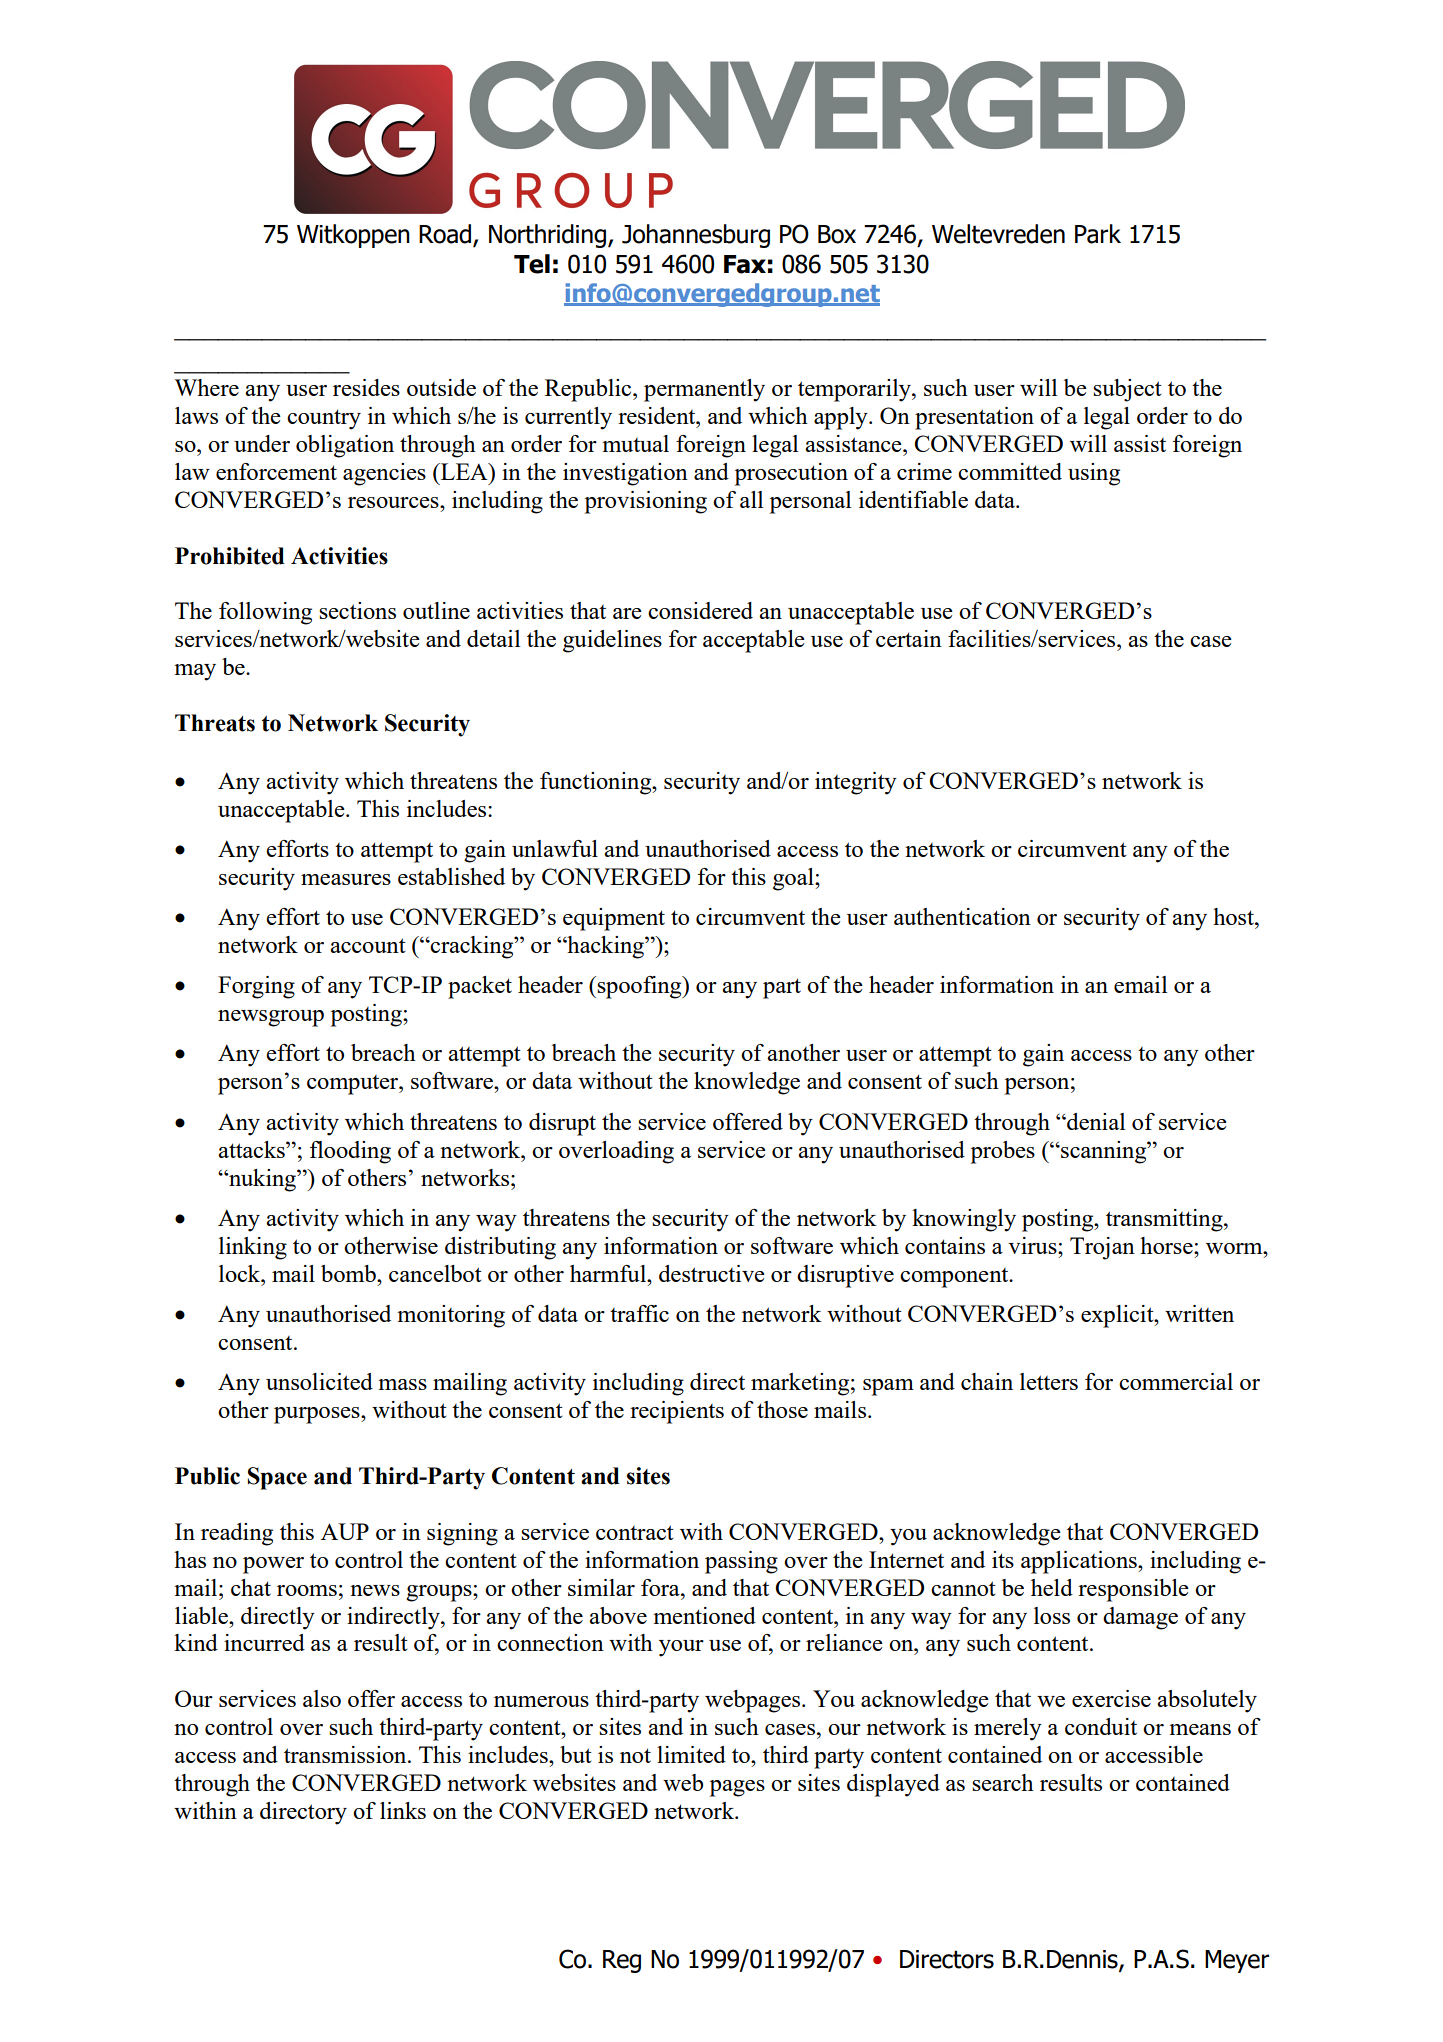 The image size is (1443, 2042). Describe the element at coordinates (622, 1961) in the screenshot. I see `Reg` at that location.
